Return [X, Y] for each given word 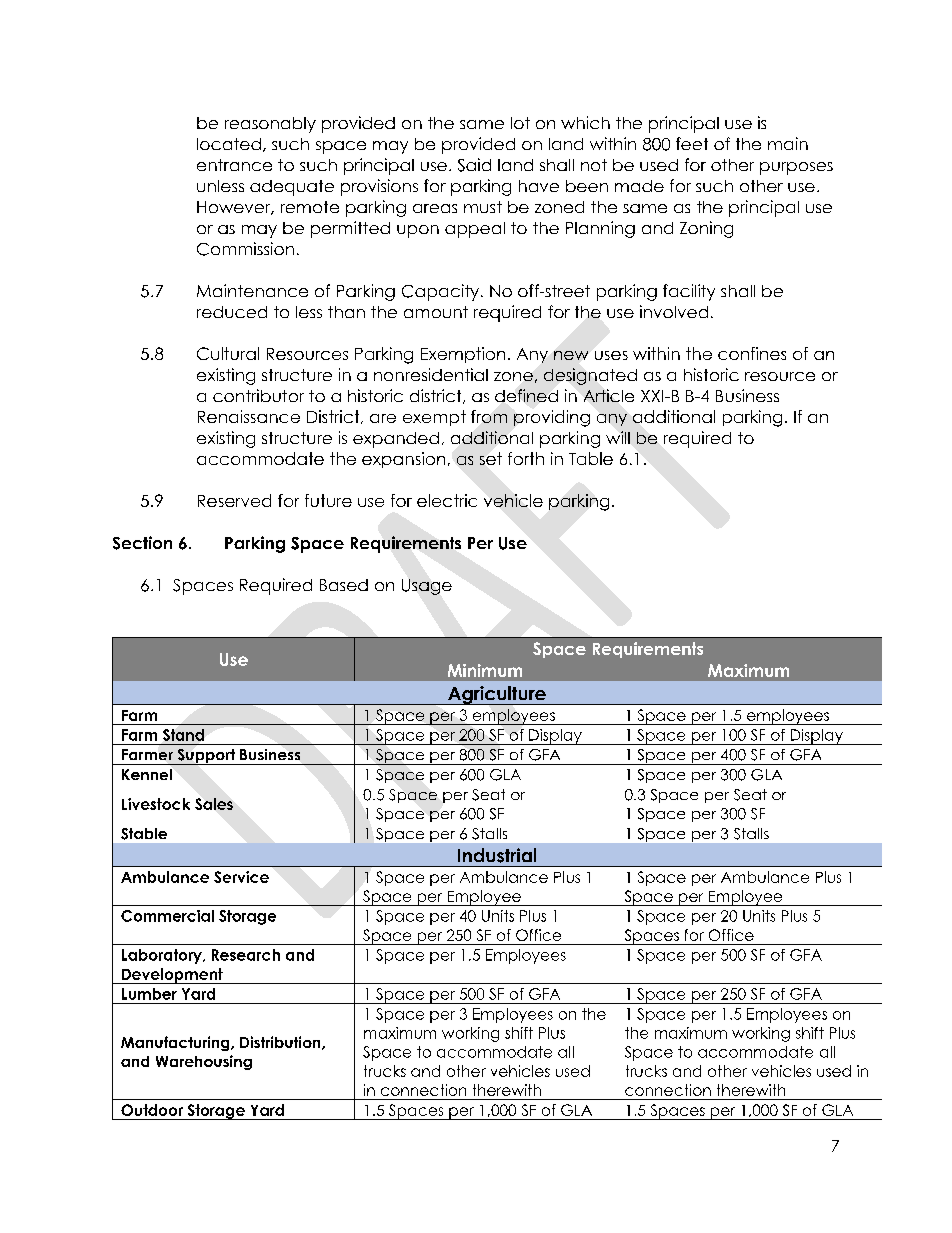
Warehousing [204, 1062]
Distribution [281, 1043]
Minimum [485, 670]
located [229, 144]
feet [692, 143]
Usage [427, 587]
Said [474, 165]
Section [142, 543]
